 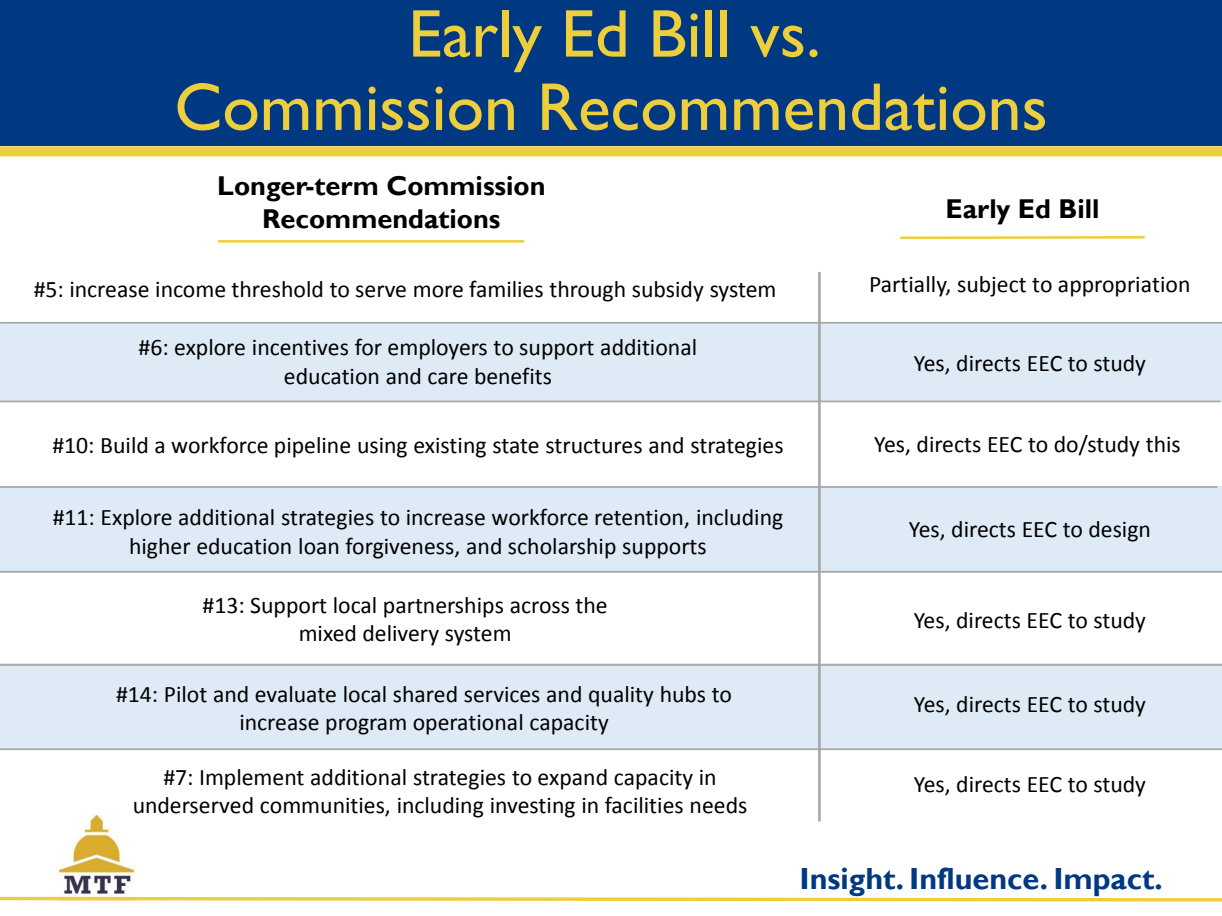 I want to click on subject, so click(x=992, y=286).
